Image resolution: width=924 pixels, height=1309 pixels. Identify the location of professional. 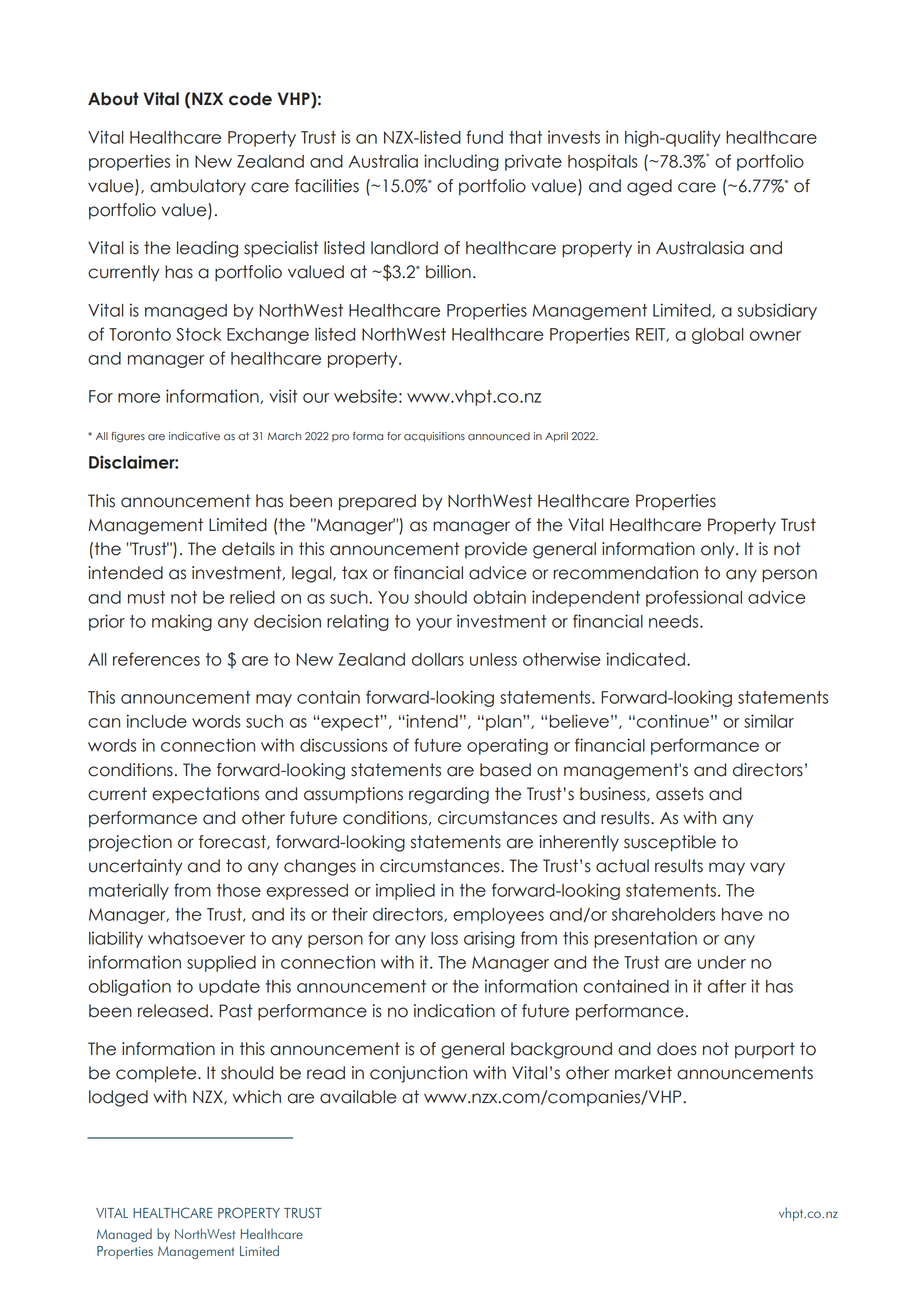
(694, 598).
